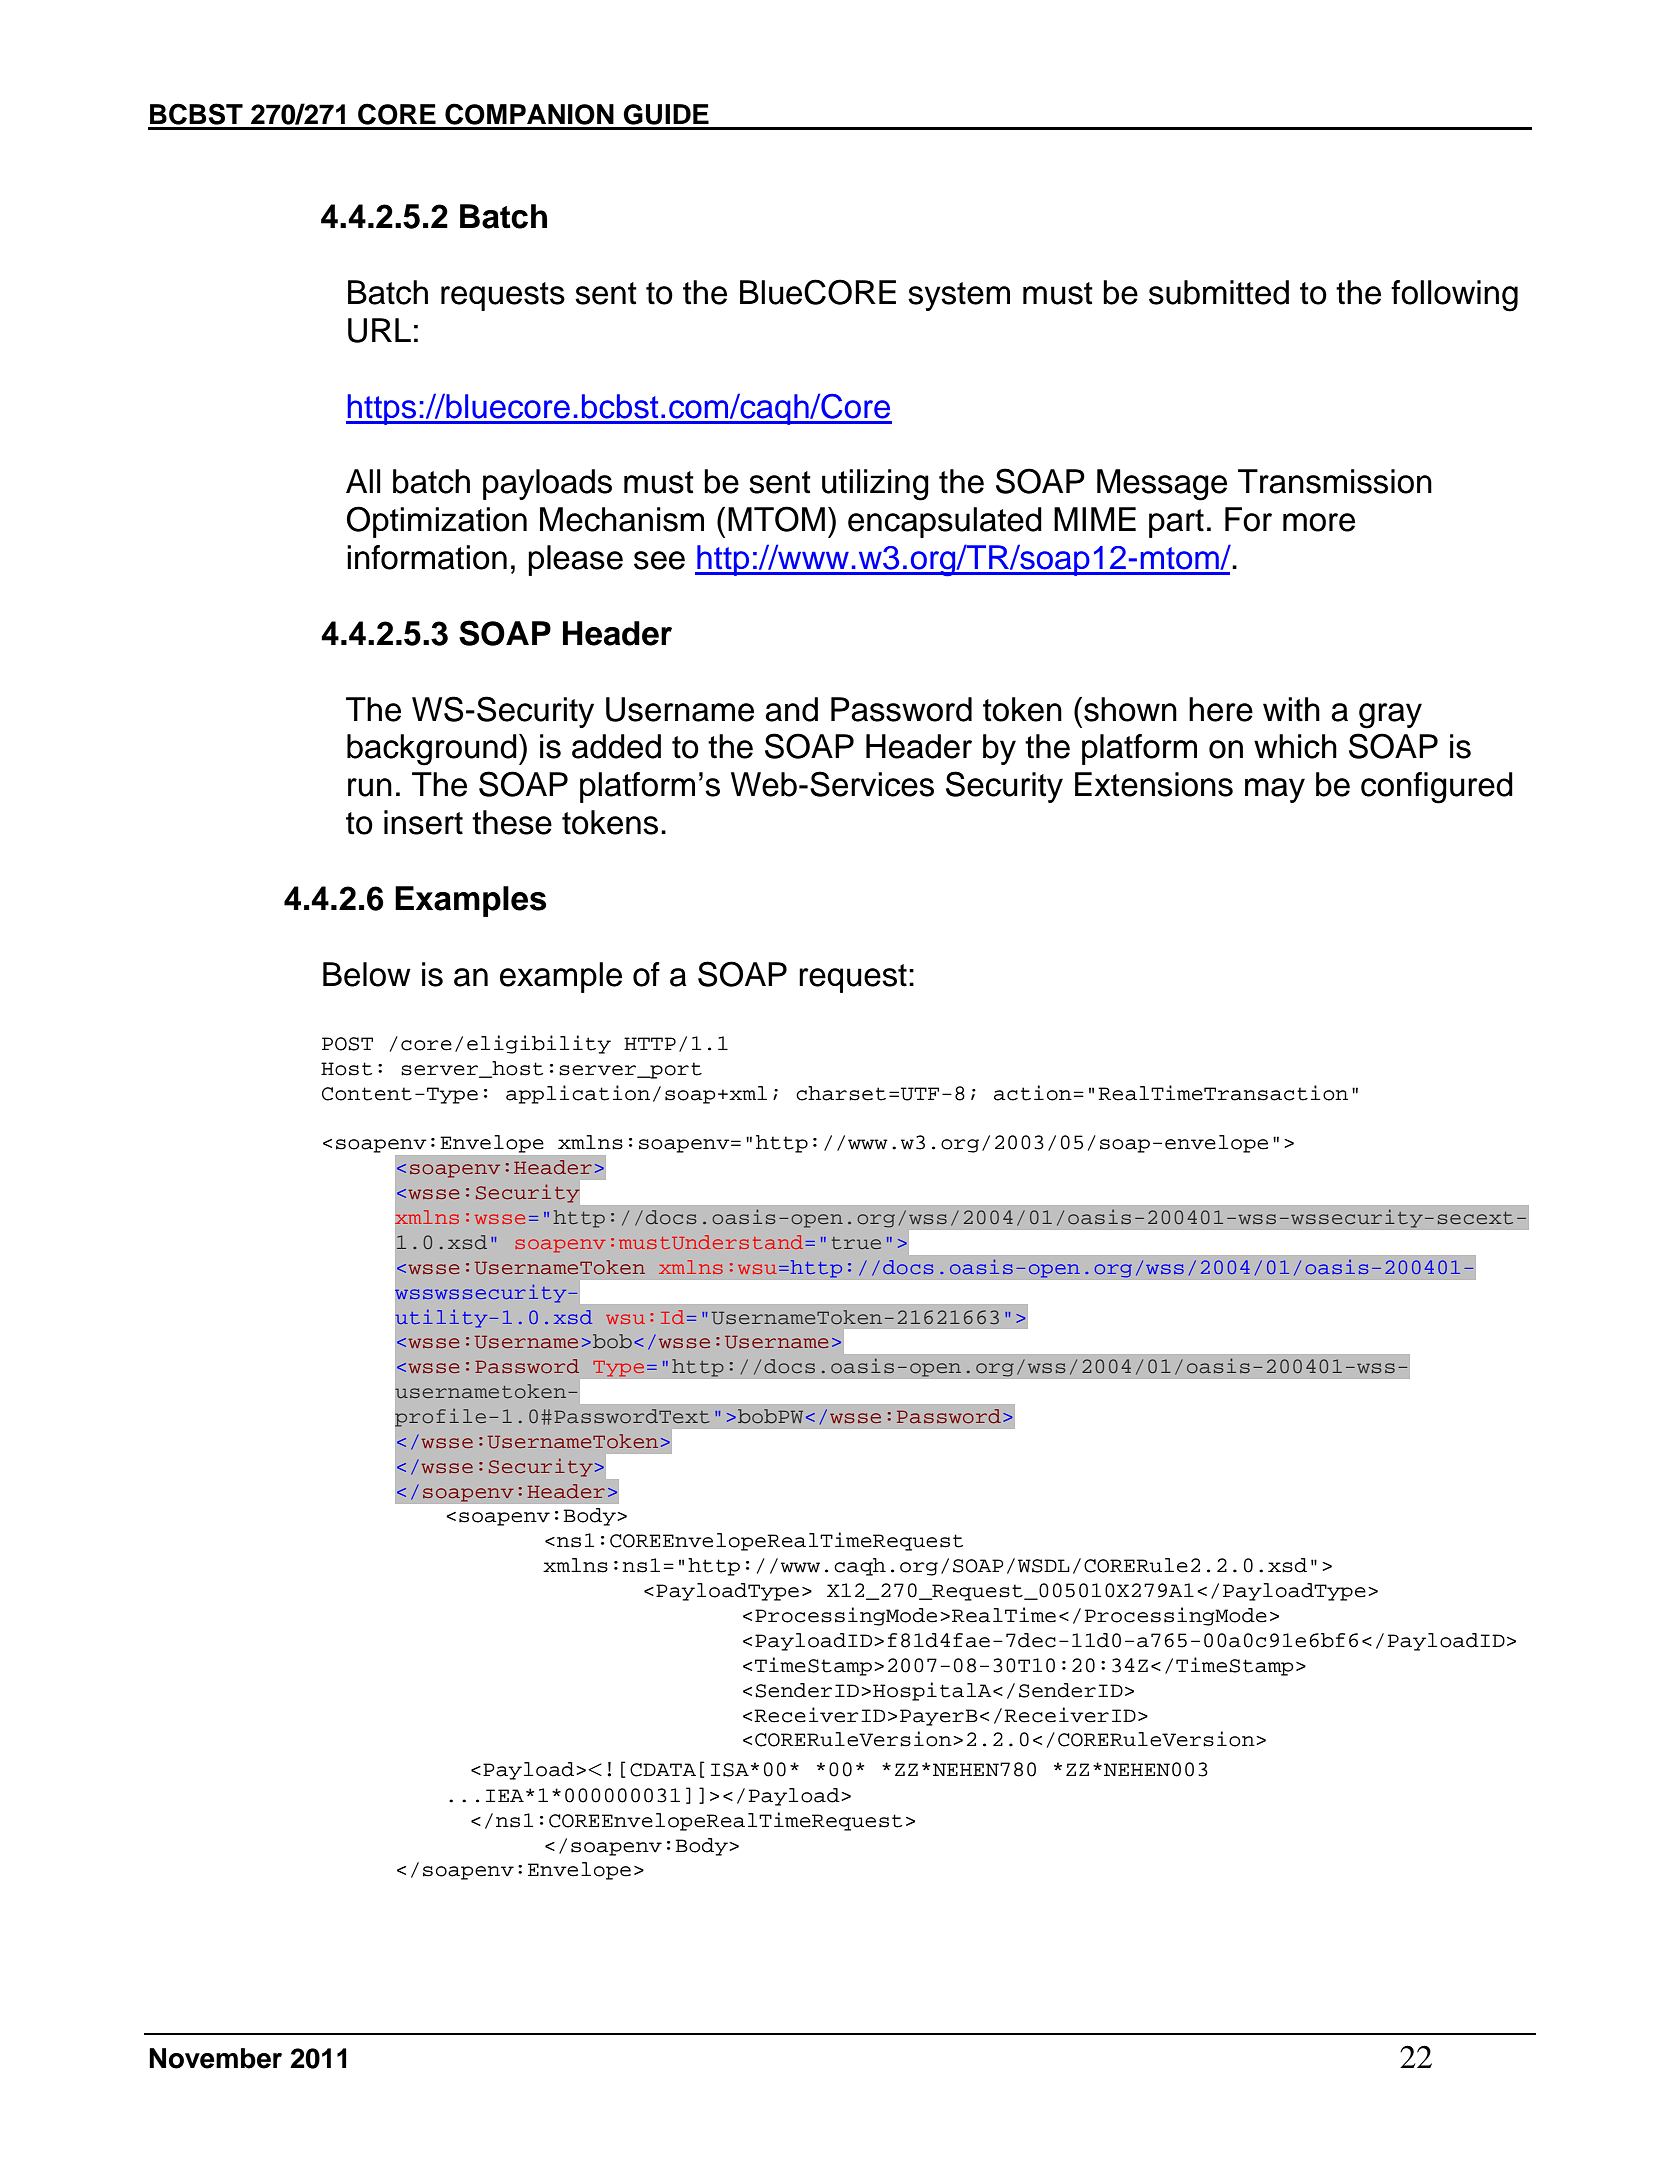 The width and height of the screenshot is (1680, 2174). Describe the element at coordinates (367, 974) in the screenshot. I see `Below` at that location.
